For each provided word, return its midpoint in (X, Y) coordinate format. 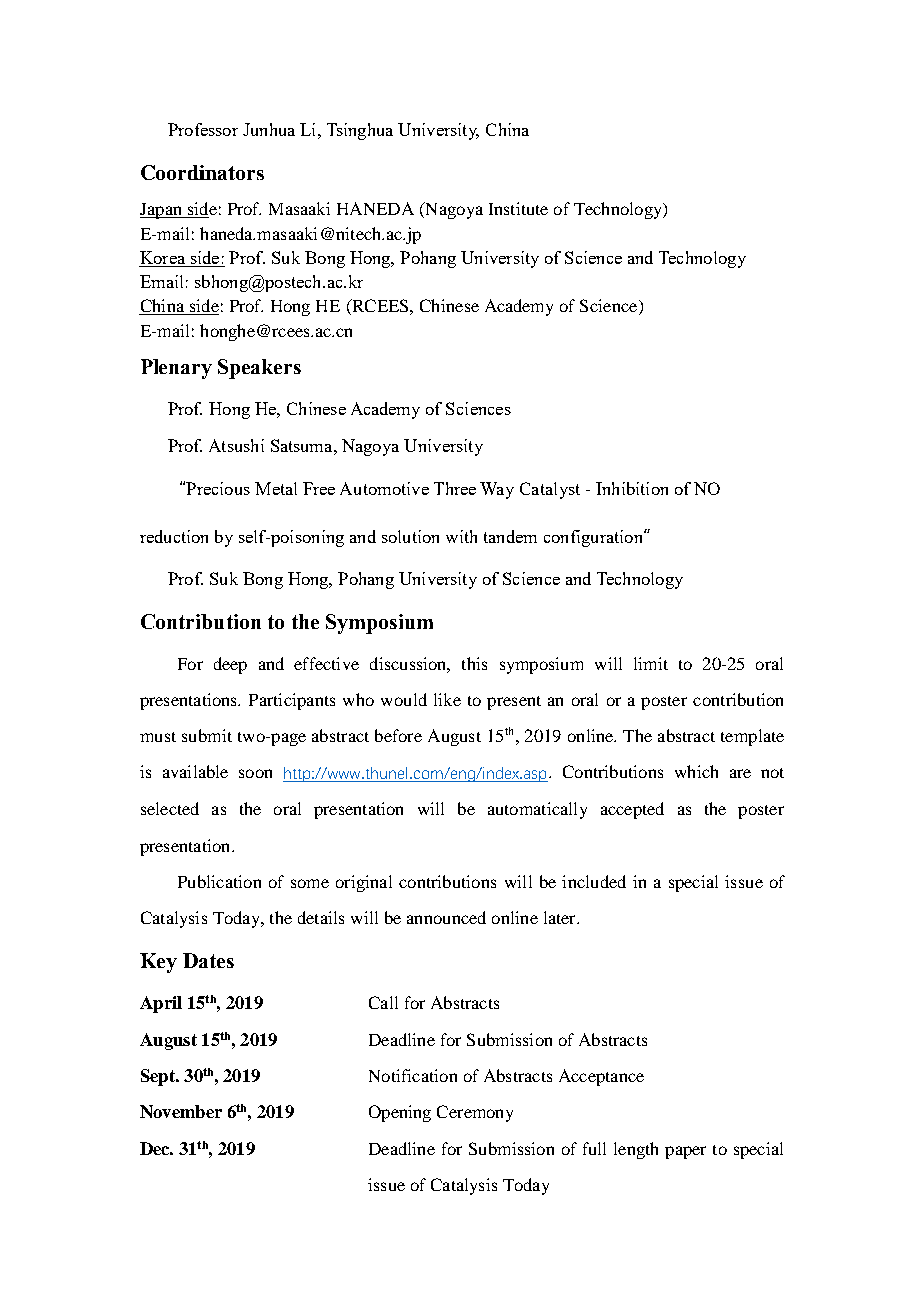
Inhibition (632, 488)
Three (455, 488)
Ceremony (475, 1113)
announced (446, 917)
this (474, 663)
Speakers (259, 369)
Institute (518, 208)
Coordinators (202, 172)
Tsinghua (360, 131)
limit (651, 663)
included (594, 881)
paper (685, 1152)
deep (230, 665)
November (181, 1111)
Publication (219, 881)
